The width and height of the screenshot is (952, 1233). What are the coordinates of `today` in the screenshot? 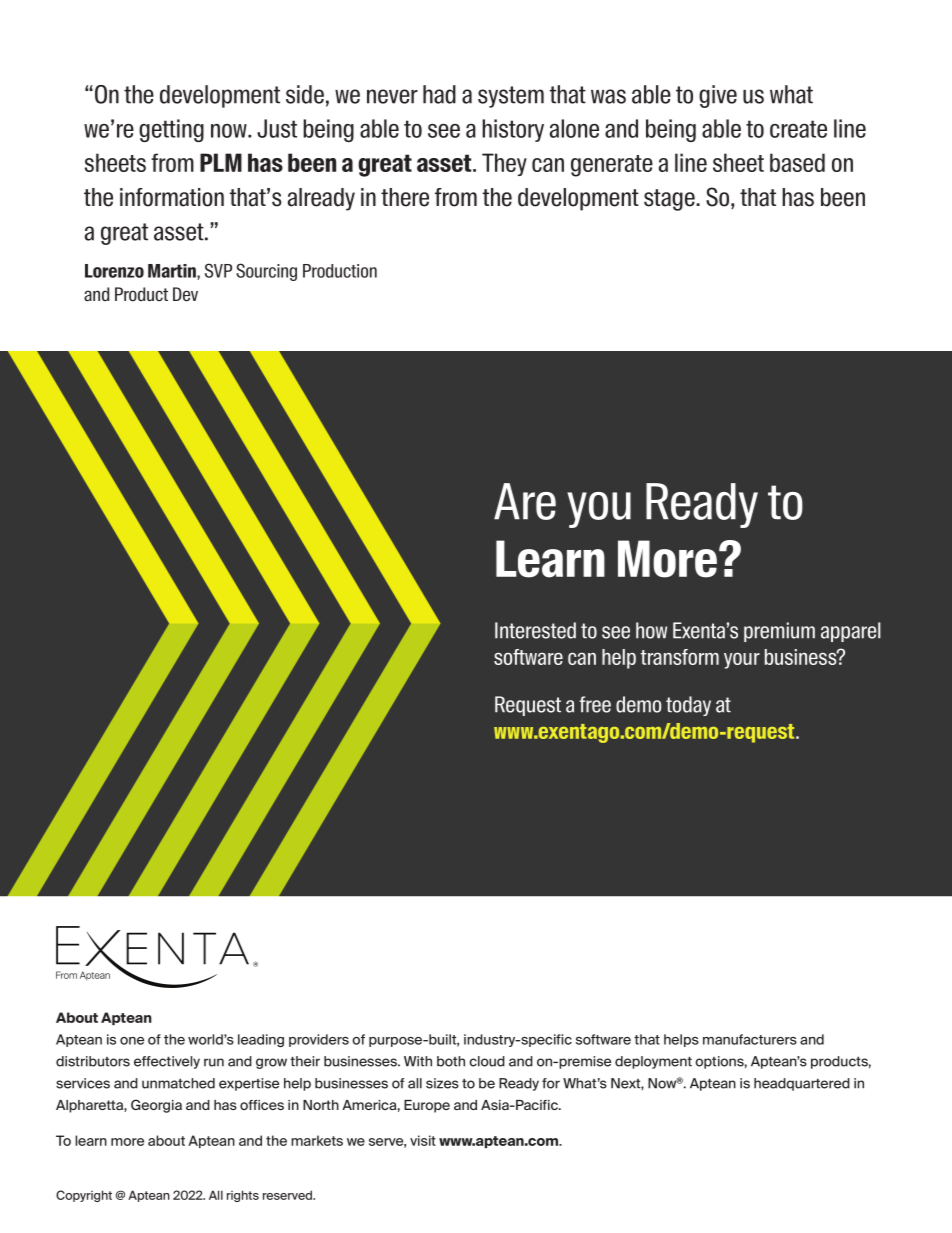 It's located at (688, 706).
